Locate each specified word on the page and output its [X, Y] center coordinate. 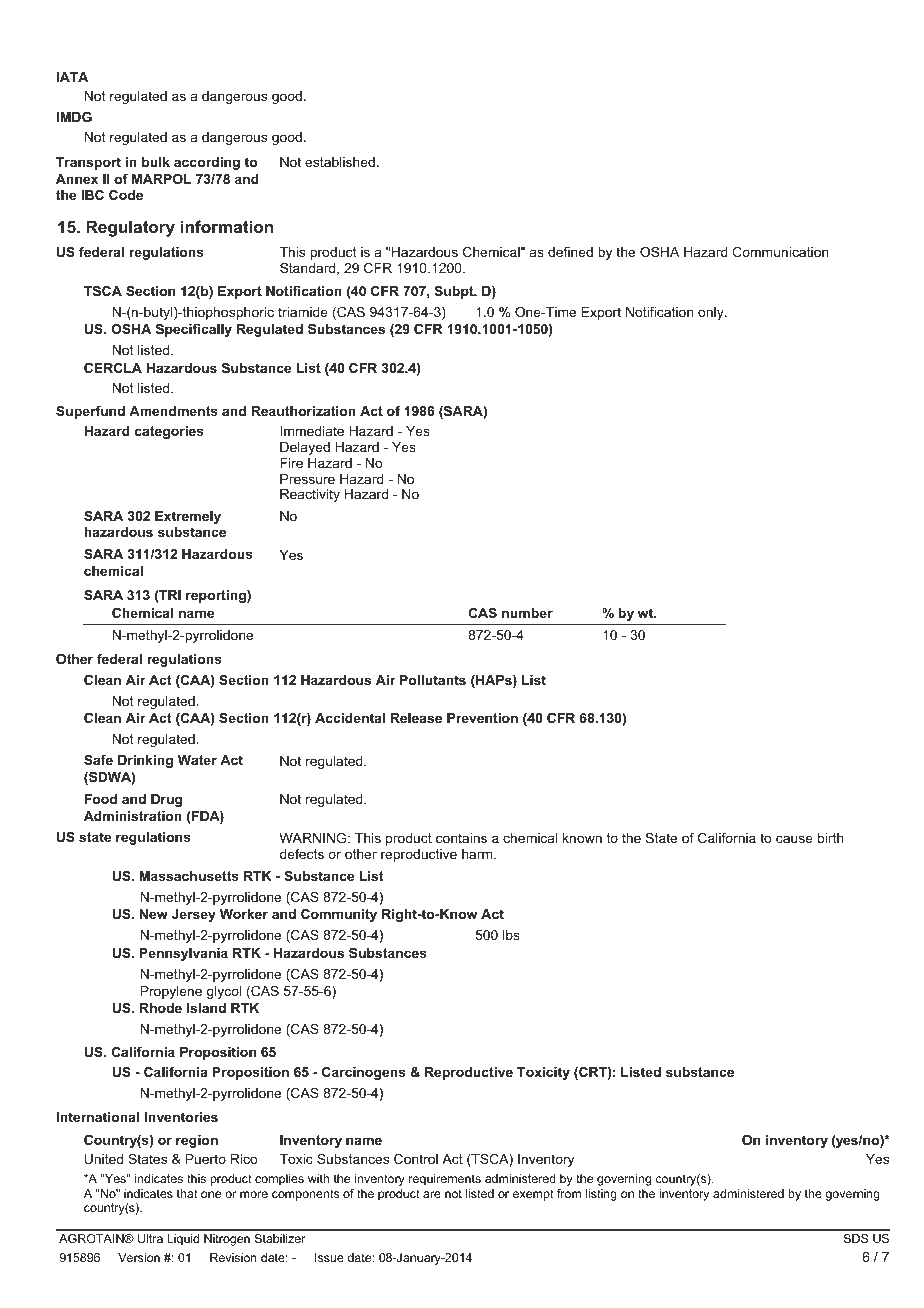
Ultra [150, 1238]
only [712, 313]
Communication [780, 252]
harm [478, 854]
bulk [156, 162]
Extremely [188, 517]
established [340, 162]
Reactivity [310, 495]
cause [794, 839]
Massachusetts [189, 876]
